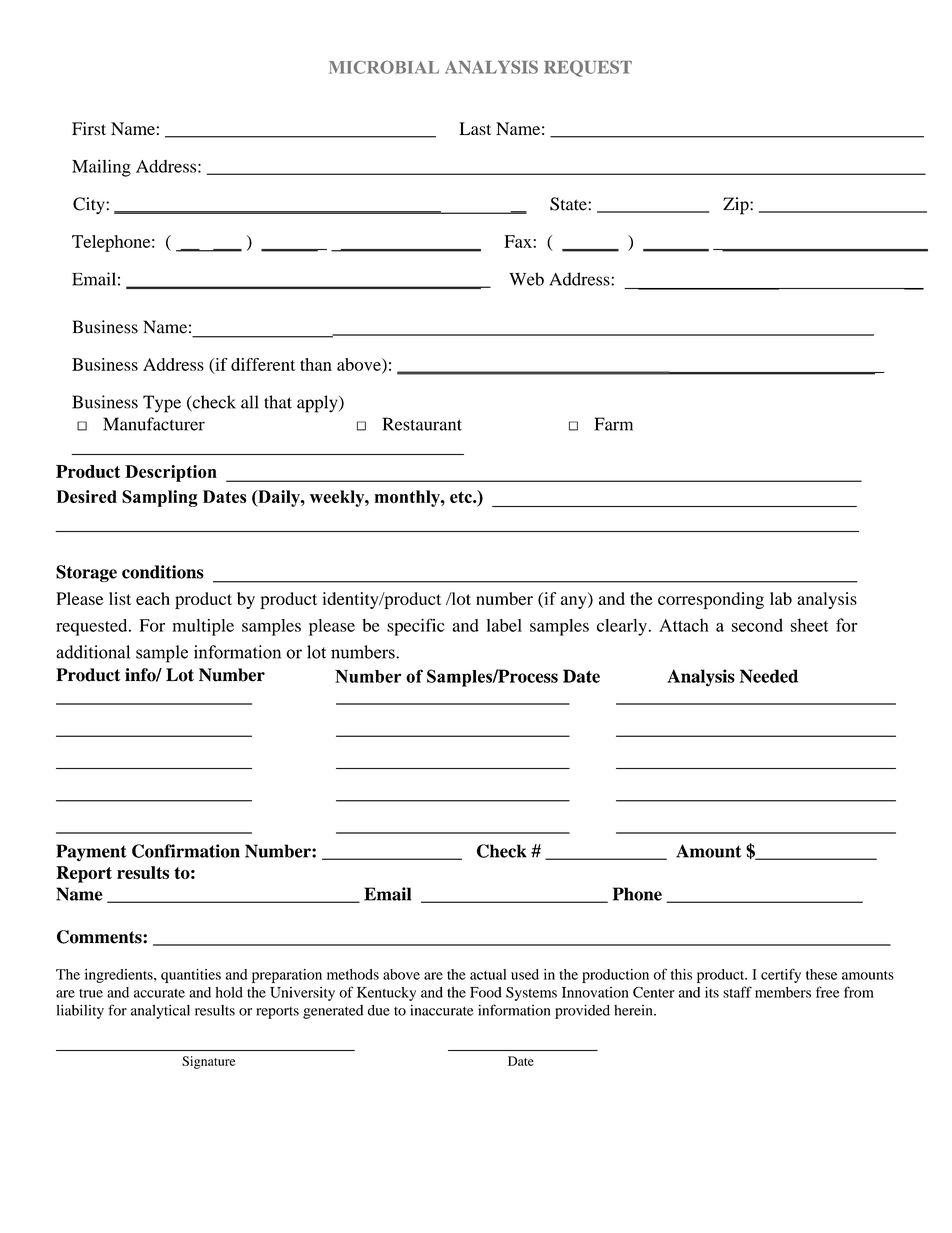 The width and height of the image is (952, 1233). What do you see at coordinates (504, 625) in the image?
I see `label` at bounding box center [504, 625].
